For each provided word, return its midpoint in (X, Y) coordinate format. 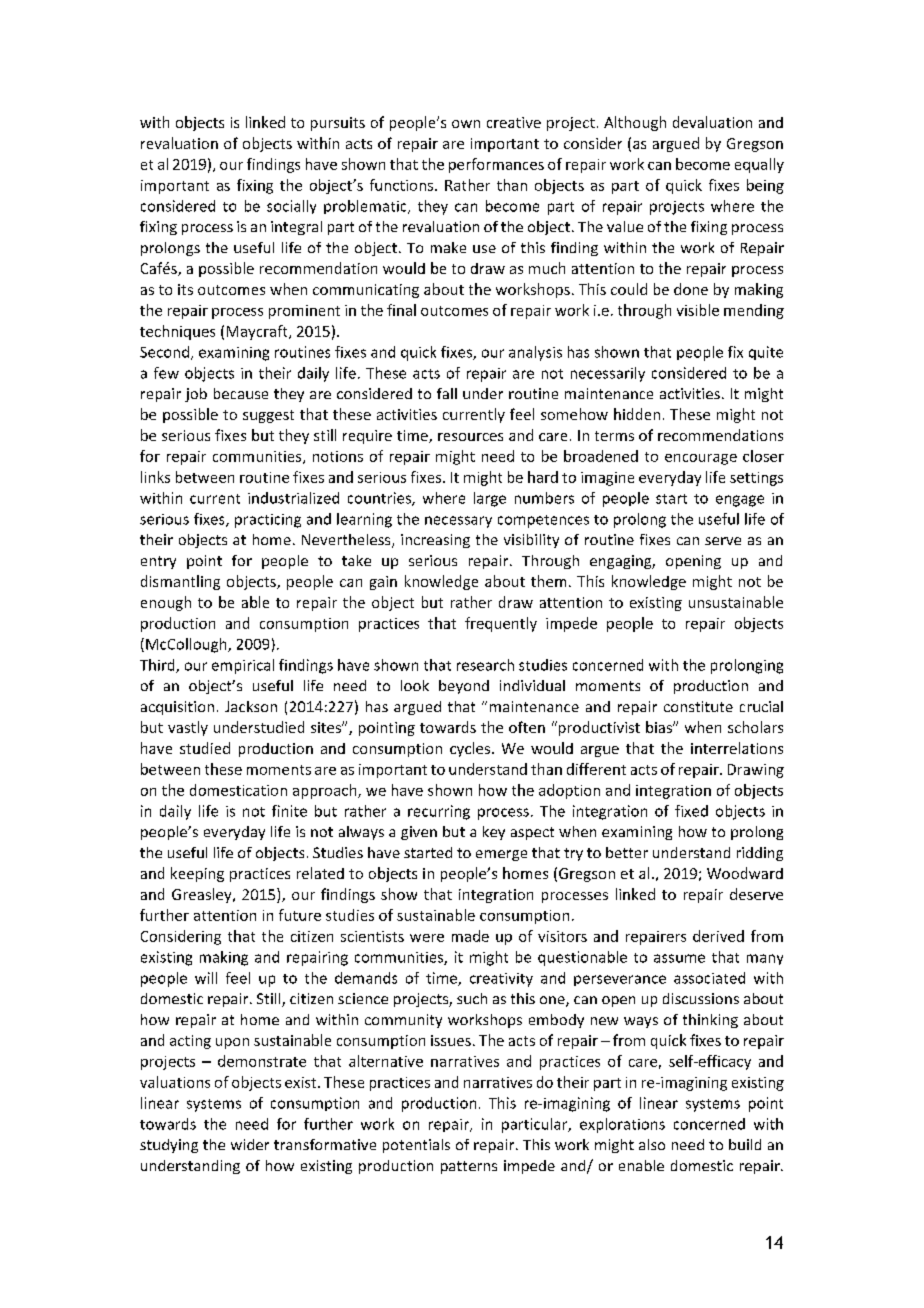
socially (291, 207)
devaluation (712, 122)
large (490, 499)
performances (496, 165)
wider (250, 1144)
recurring (439, 812)
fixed (691, 811)
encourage (701, 459)
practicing (268, 521)
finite (289, 811)
